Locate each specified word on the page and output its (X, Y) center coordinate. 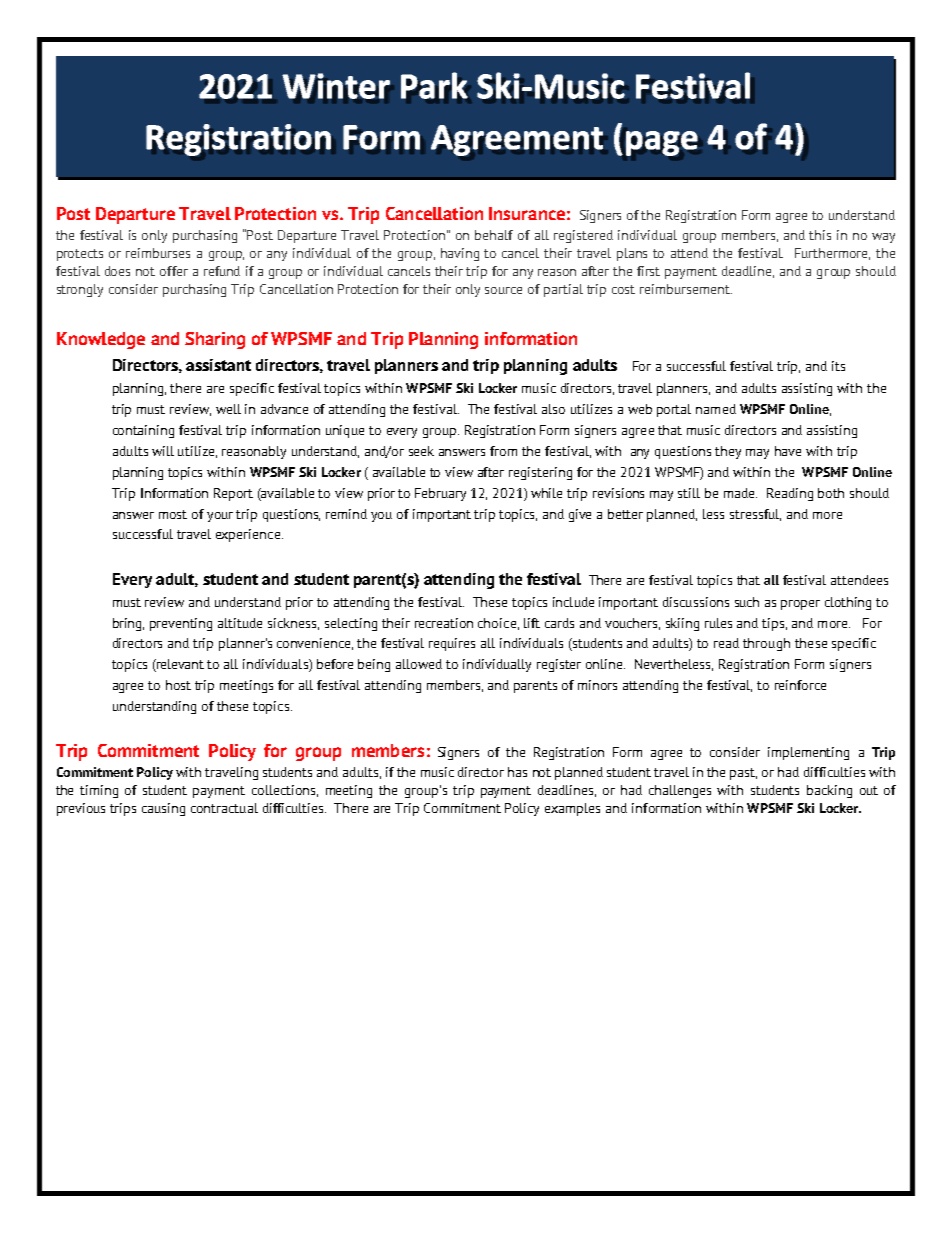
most (173, 514)
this (820, 235)
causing (163, 809)
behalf (494, 235)
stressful (755, 515)
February (440, 494)
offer (174, 271)
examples (572, 809)
